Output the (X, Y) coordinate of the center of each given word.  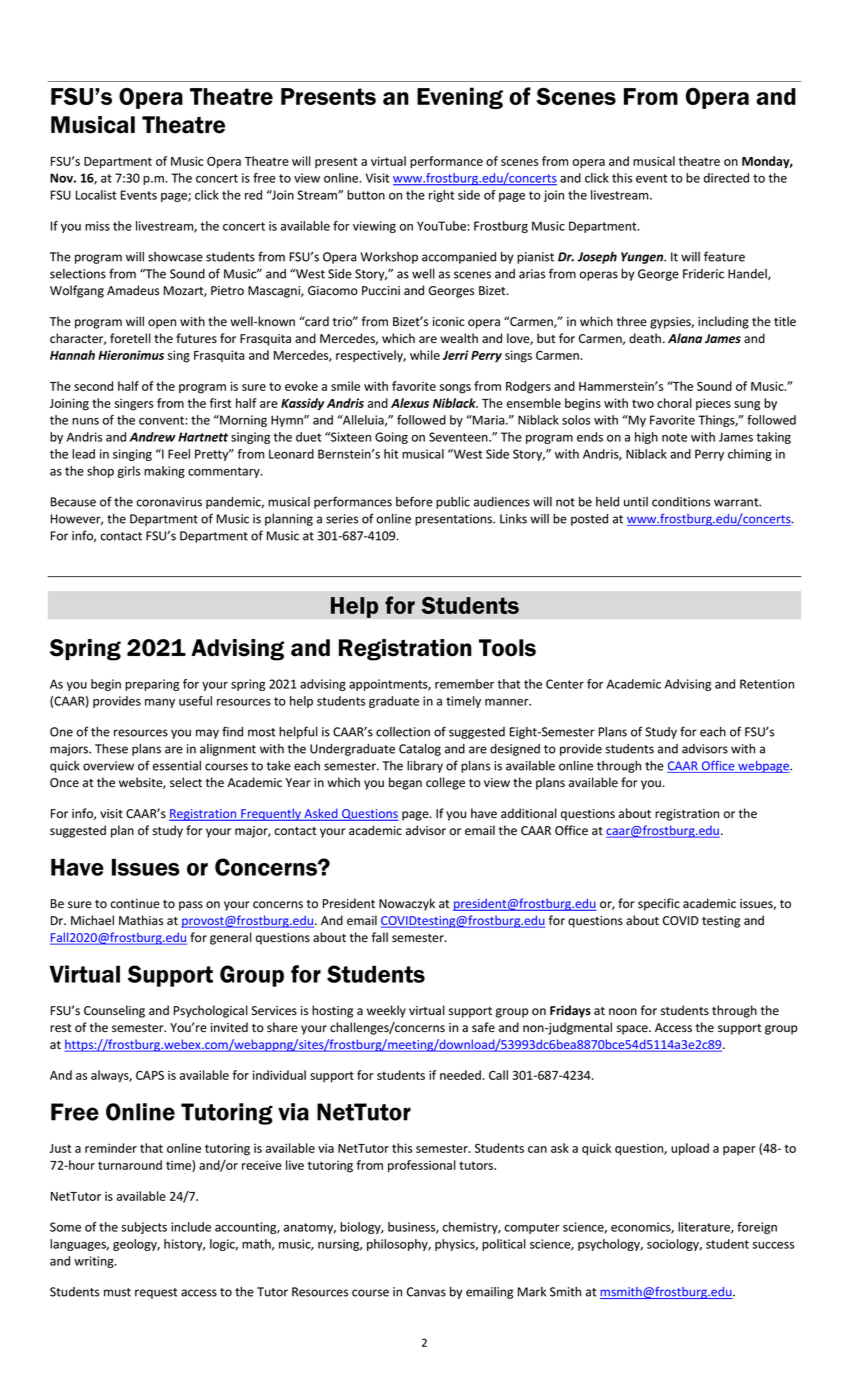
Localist (96, 195)
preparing (152, 685)
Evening (460, 98)
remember (464, 684)
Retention (767, 684)
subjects (144, 1228)
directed (726, 178)
